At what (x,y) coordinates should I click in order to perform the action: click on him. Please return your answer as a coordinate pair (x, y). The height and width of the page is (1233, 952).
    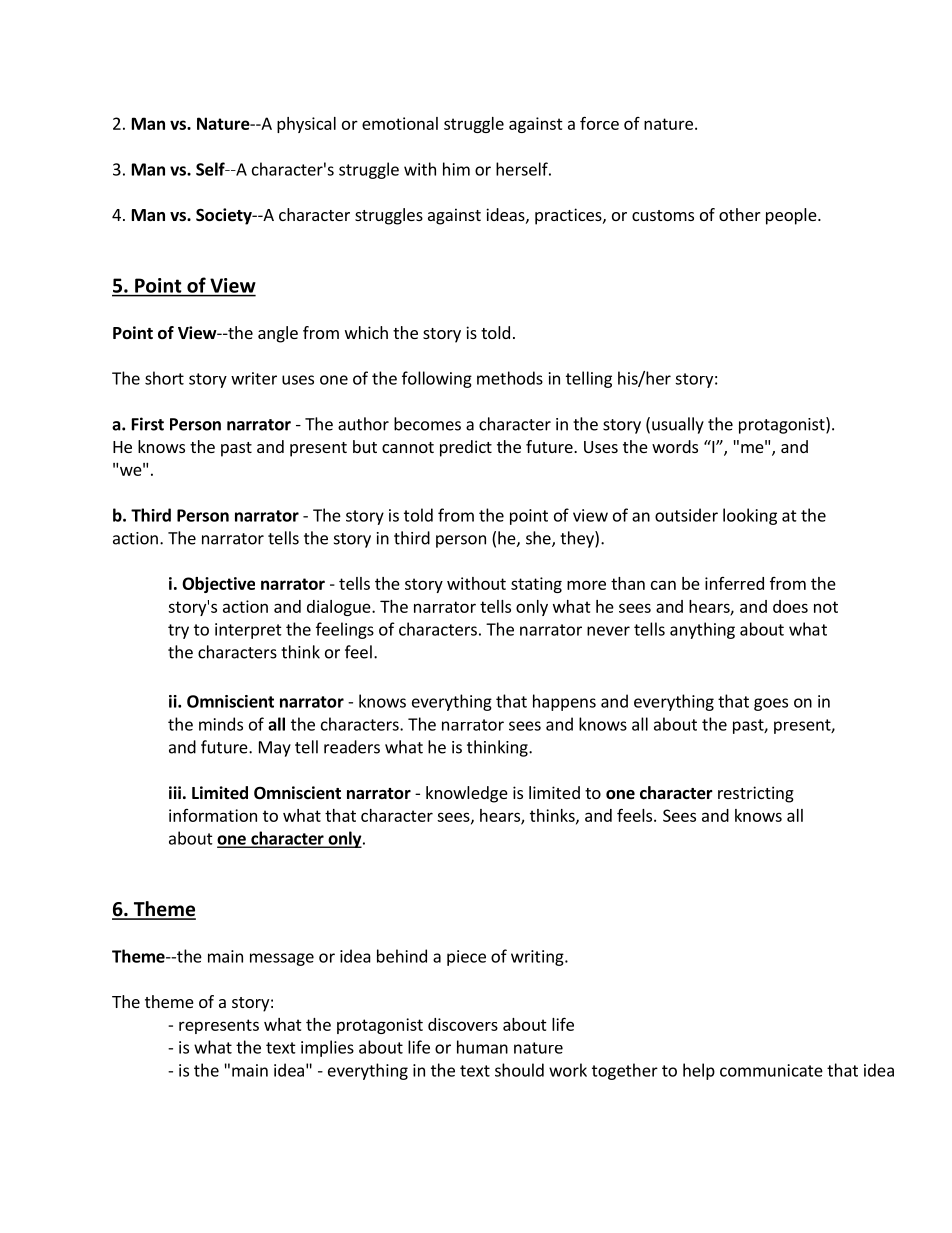
    Looking at the image, I should click on (456, 169).
